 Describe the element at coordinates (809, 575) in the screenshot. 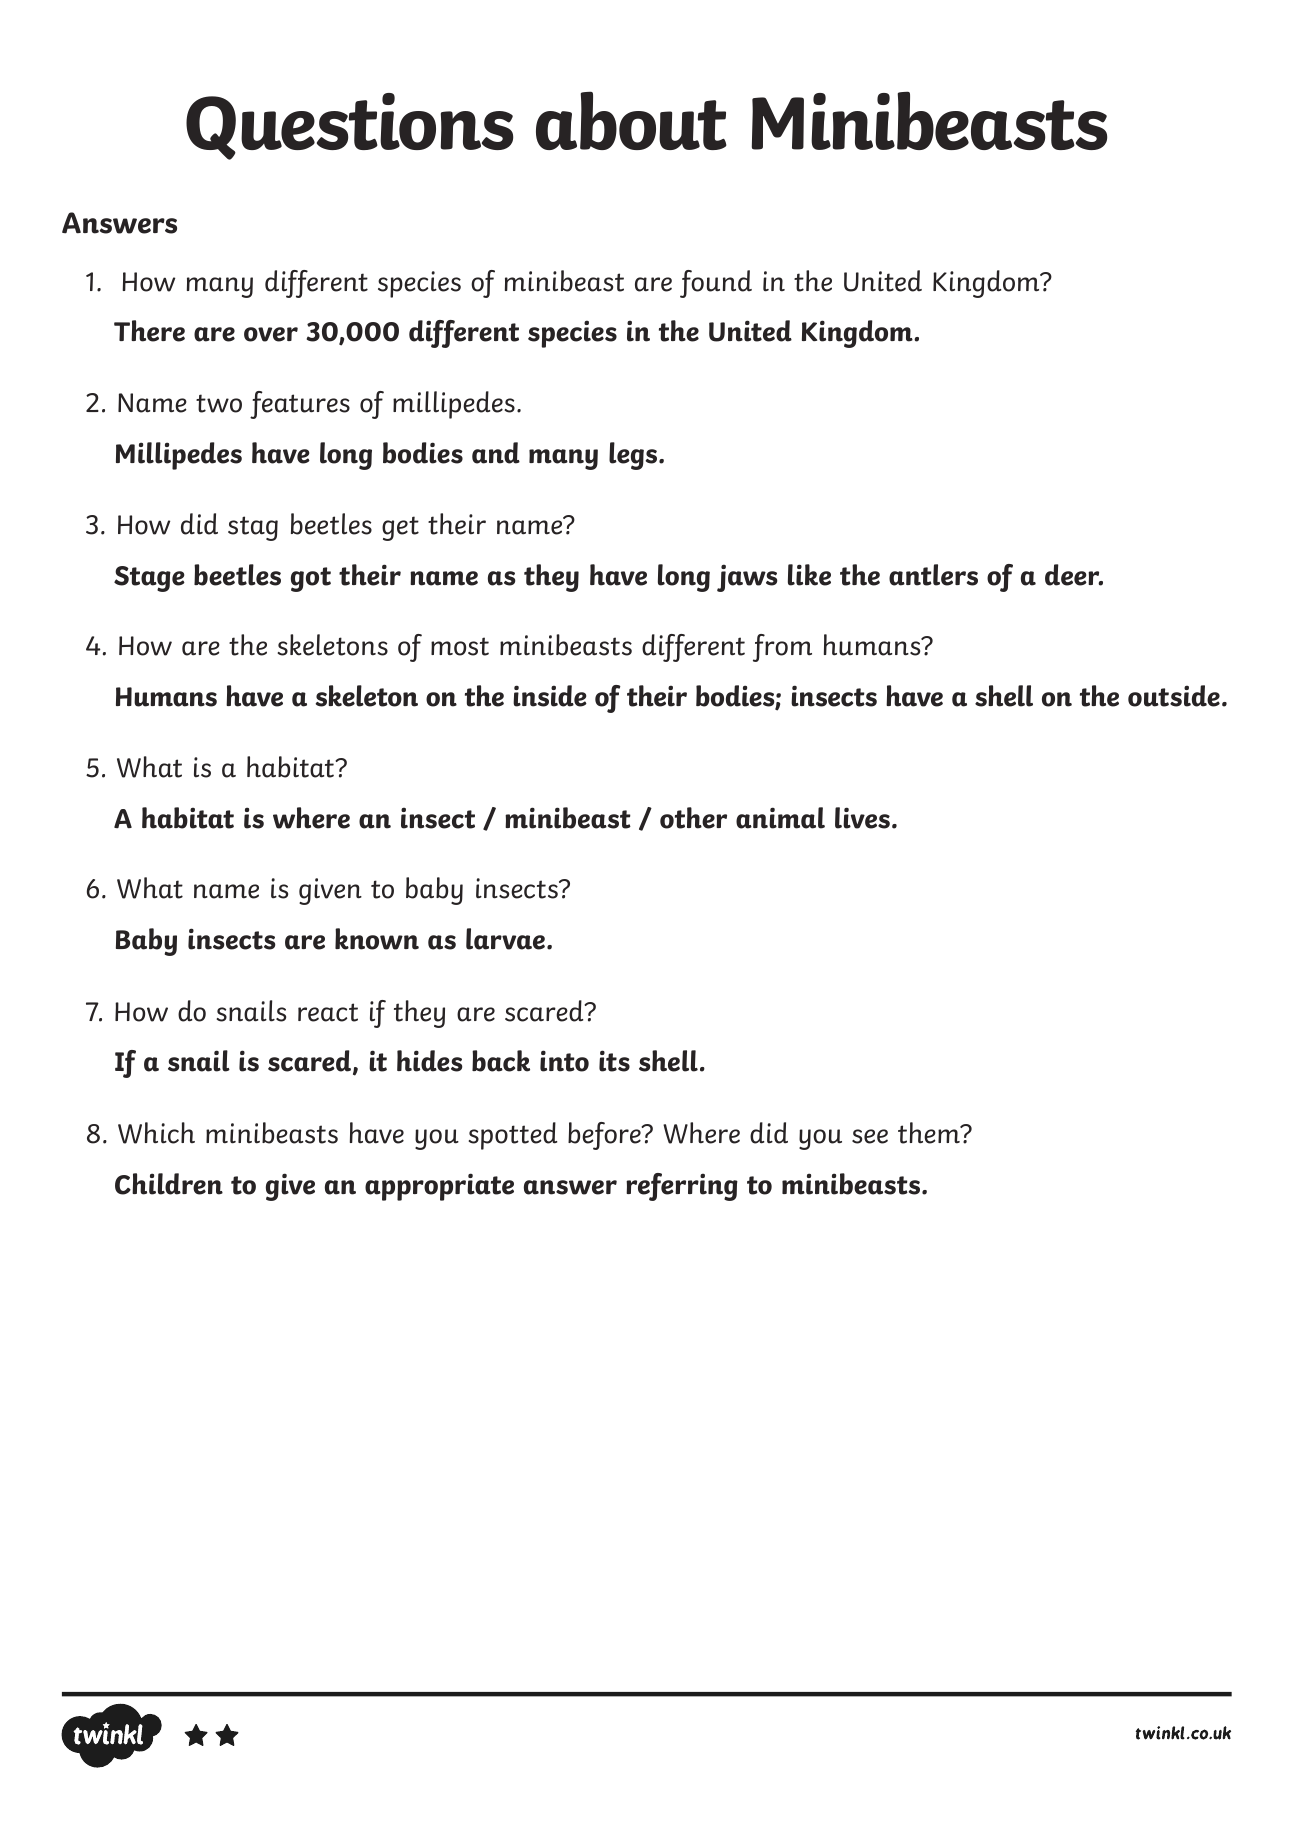

I see `like` at that location.
